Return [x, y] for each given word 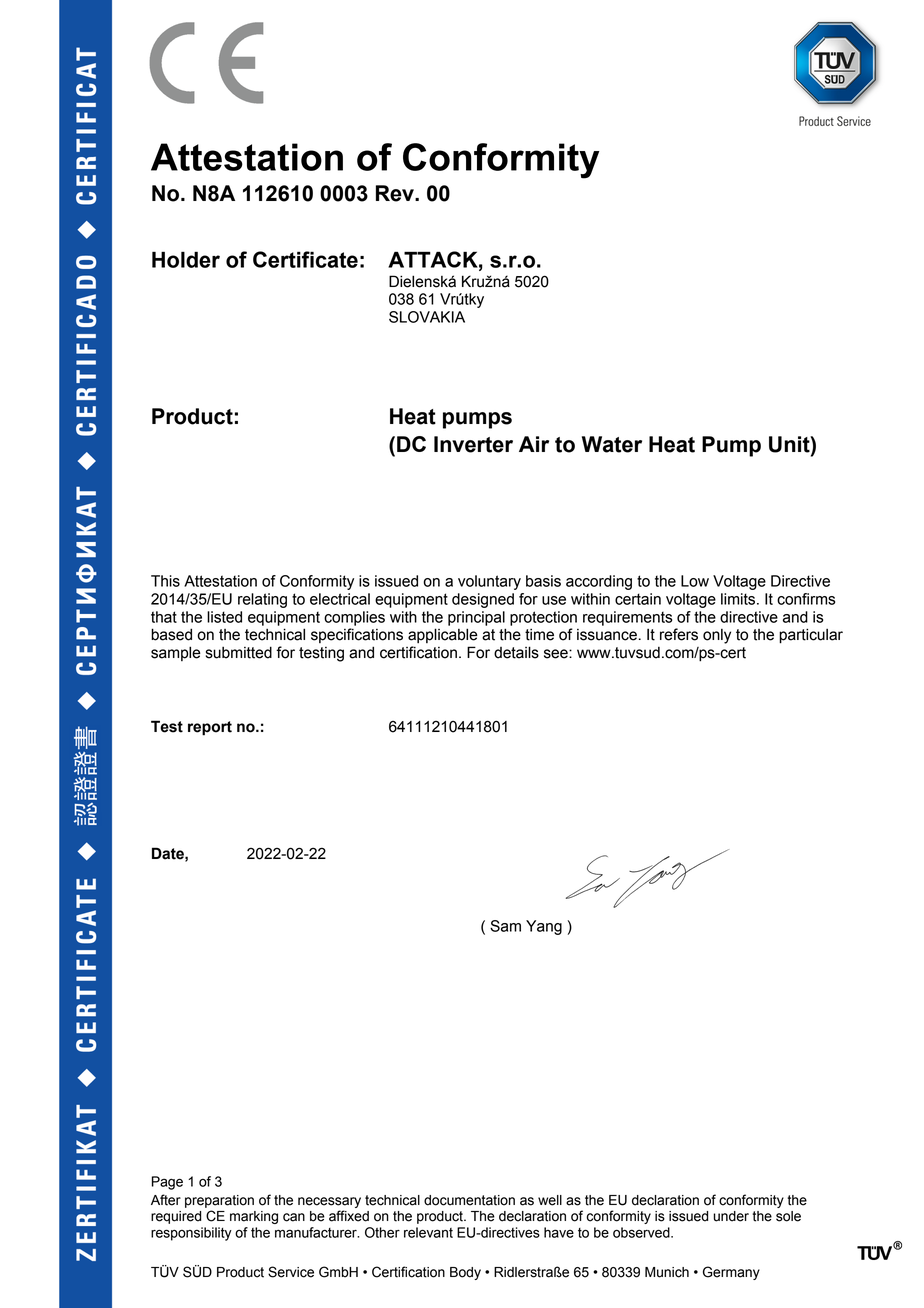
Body [465, 1273]
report [210, 728]
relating [262, 600]
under [731, 1216]
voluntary [489, 582]
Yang [544, 927]
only [717, 636]
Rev [396, 193]
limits [739, 599]
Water [612, 444]
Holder [186, 259]
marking [254, 1217]
